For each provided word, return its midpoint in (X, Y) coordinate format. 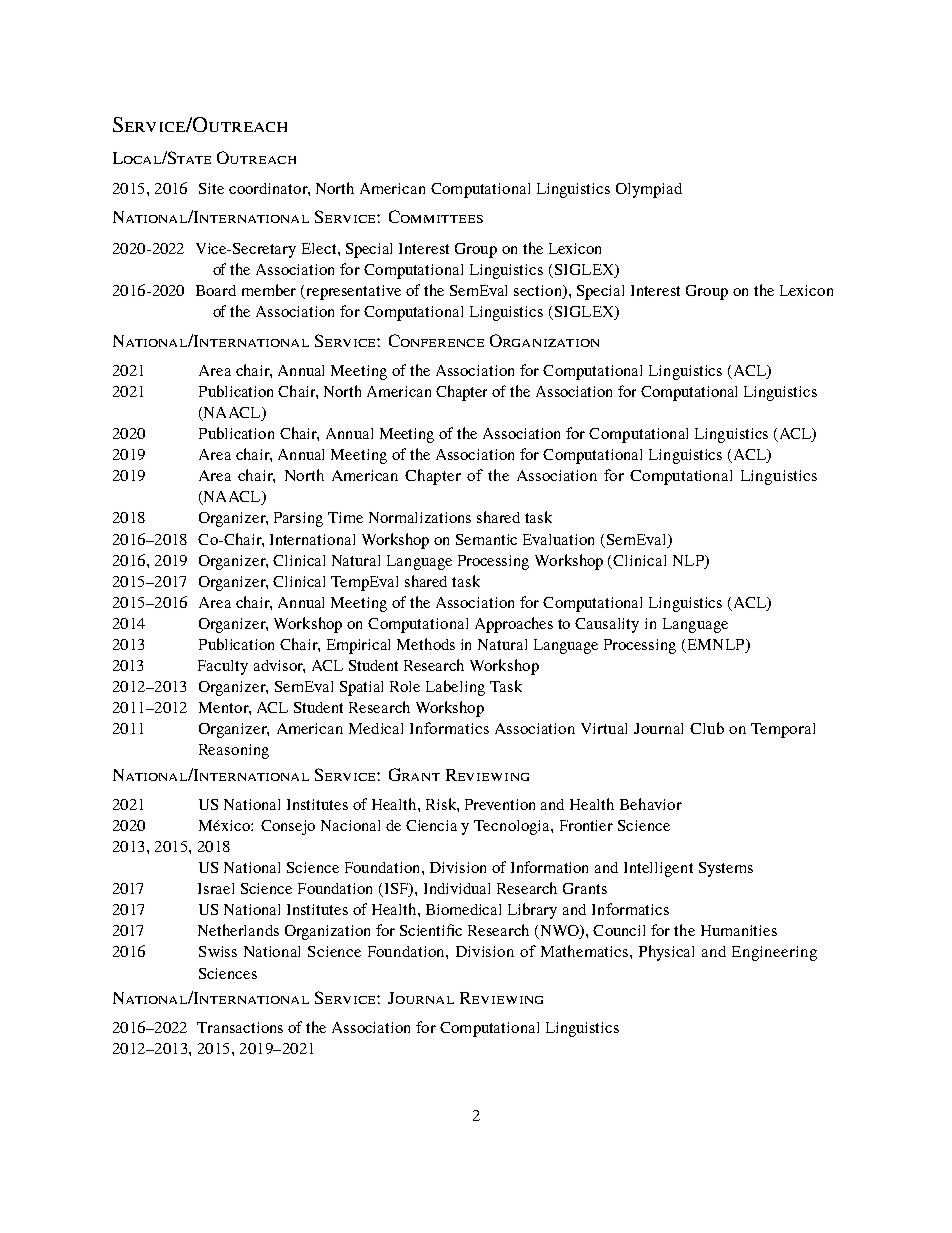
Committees (436, 216)
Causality (607, 625)
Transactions (240, 1027)
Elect (320, 248)
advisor (279, 666)
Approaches (514, 625)
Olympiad (649, 190)
